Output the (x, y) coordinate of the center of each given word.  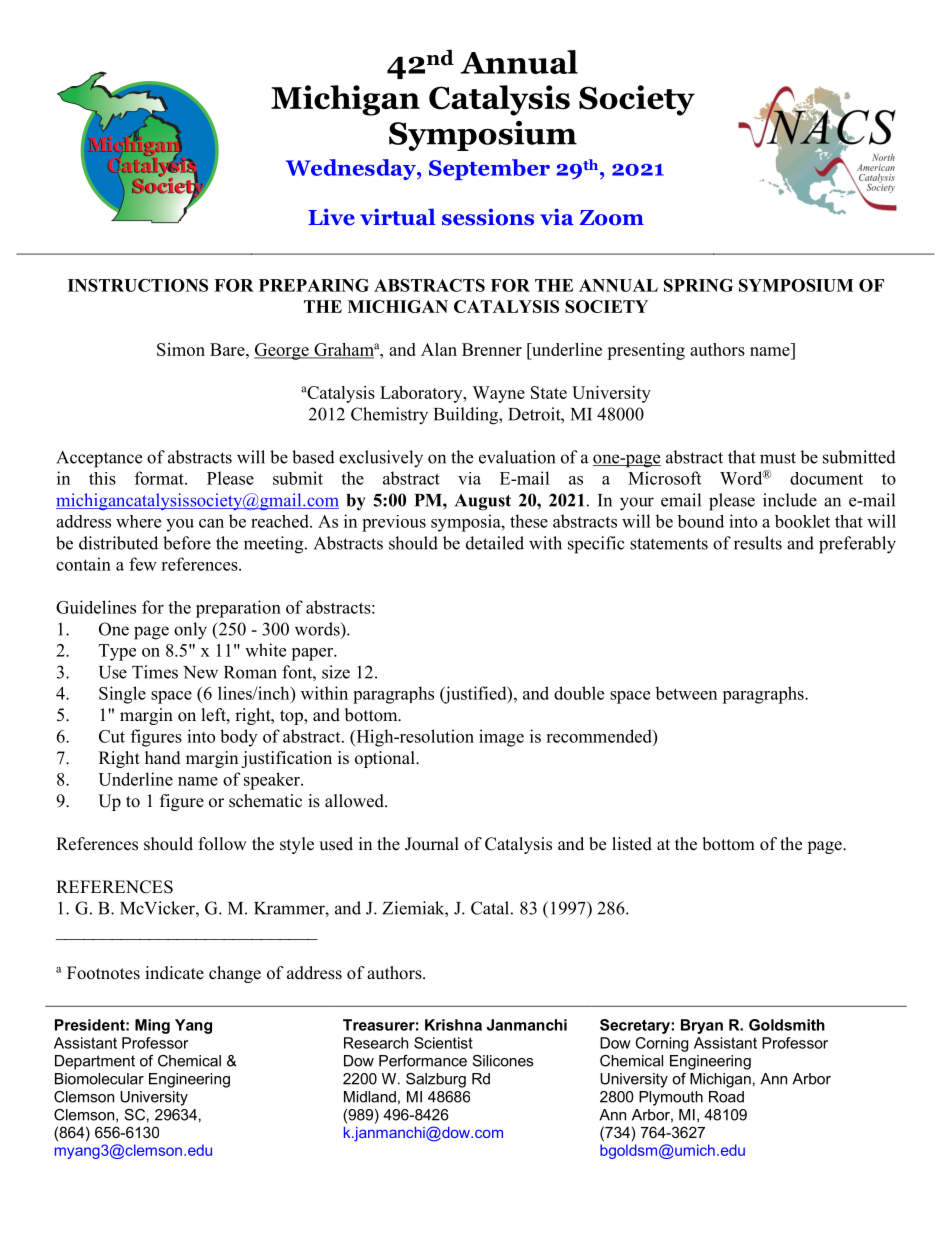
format (160, 478)
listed (632, 844)
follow (223, 844)
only (190, 631)
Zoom (612, 218)
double (579, 693)
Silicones (503, 1061)
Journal (432, 844)
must (778, 458)
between (686, 693)
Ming (152, 1026)
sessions (488, 217)
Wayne (498, 394)
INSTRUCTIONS (138, 285)
